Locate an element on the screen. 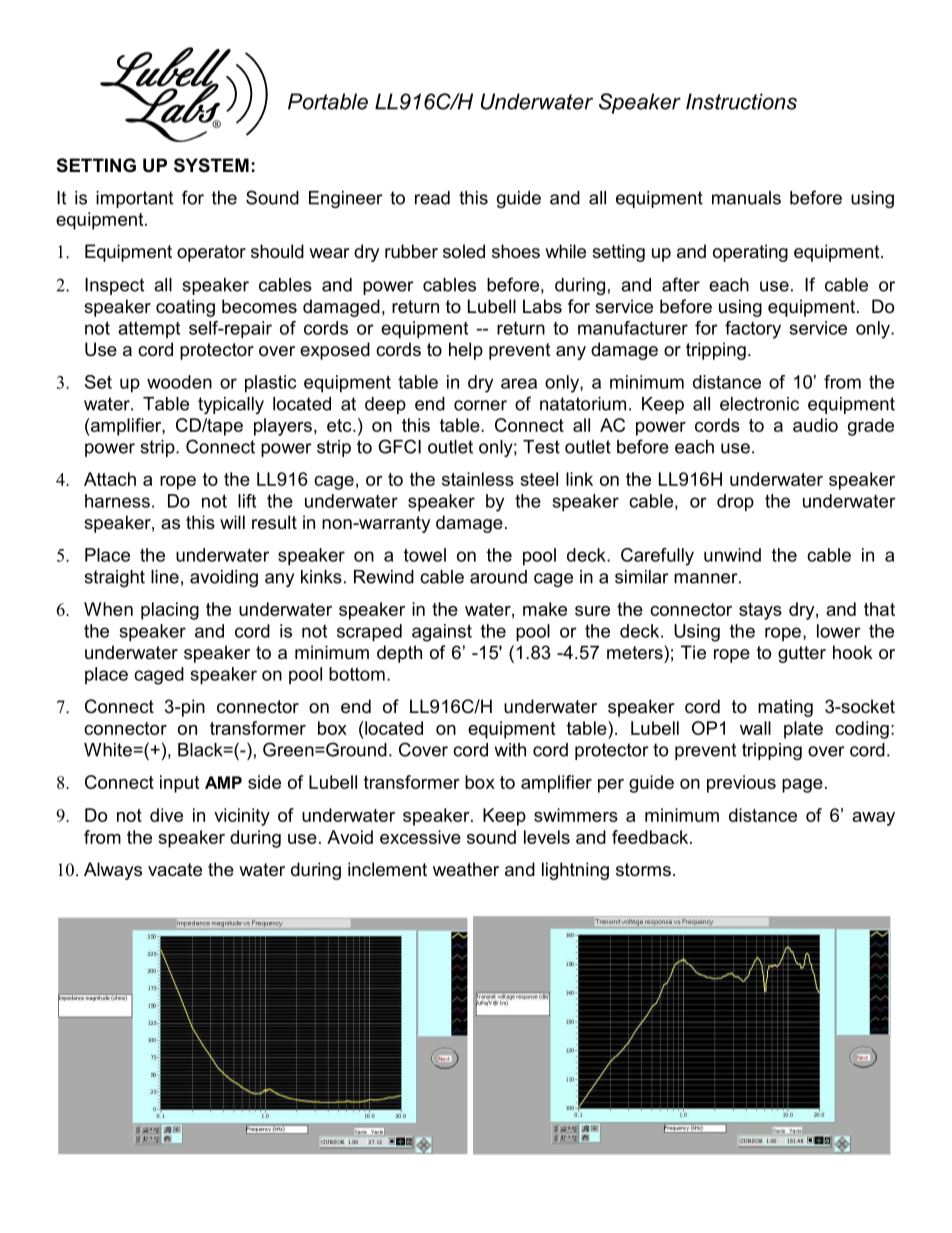 Image resolution: width=952 pixels, height=1233 pixels. away is located at coordinates (873, 819).
